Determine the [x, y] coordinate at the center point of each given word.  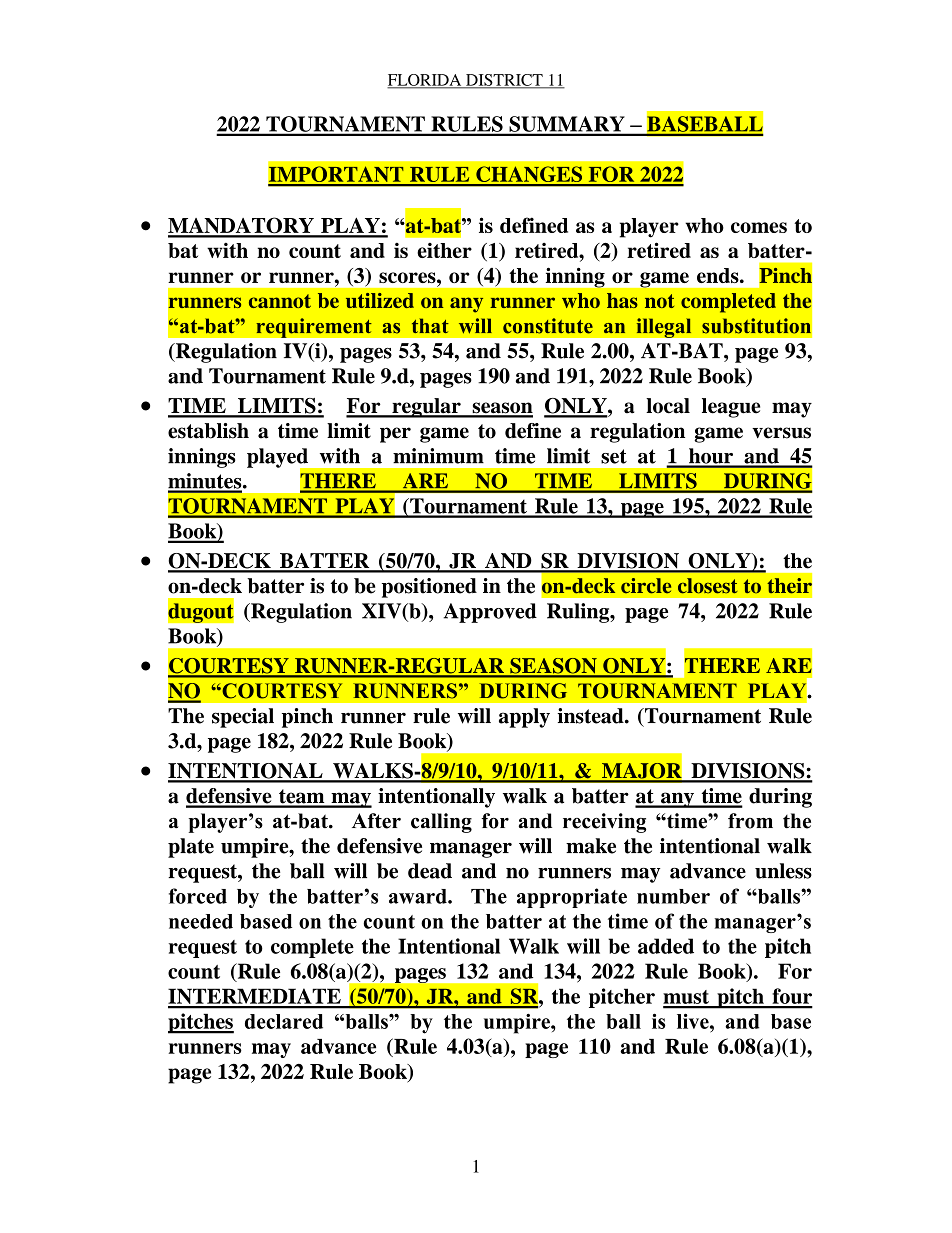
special [243, 718]
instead [591, 716]
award [419, 896]
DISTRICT [504, 81]
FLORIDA [425, 81]
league [731, 408]
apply [524, 718]
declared [284, 1021]
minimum [438, 456]
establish [208, 431]
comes [759, 227]
